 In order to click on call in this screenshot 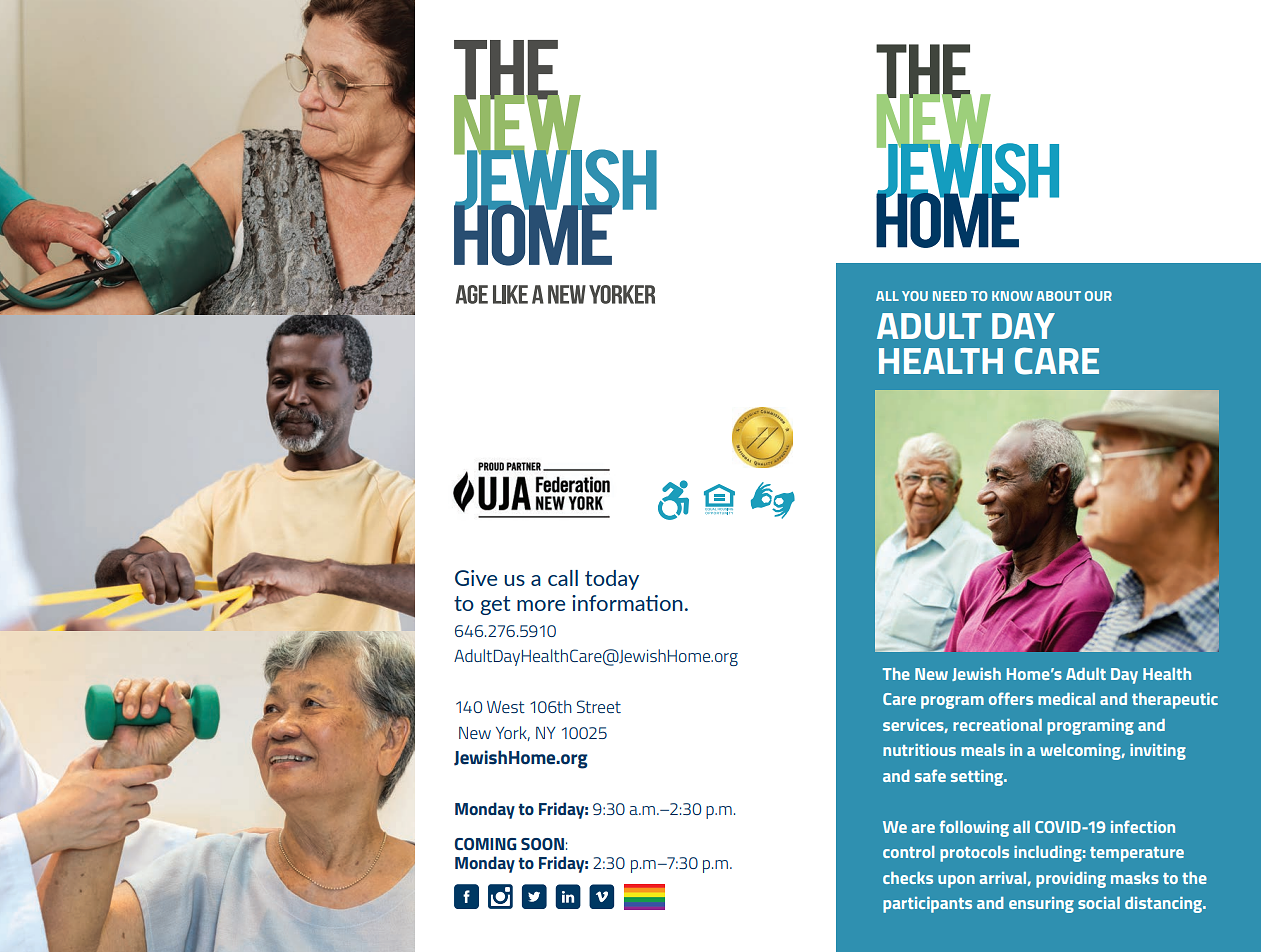, I will do `click(563, 578)`.
